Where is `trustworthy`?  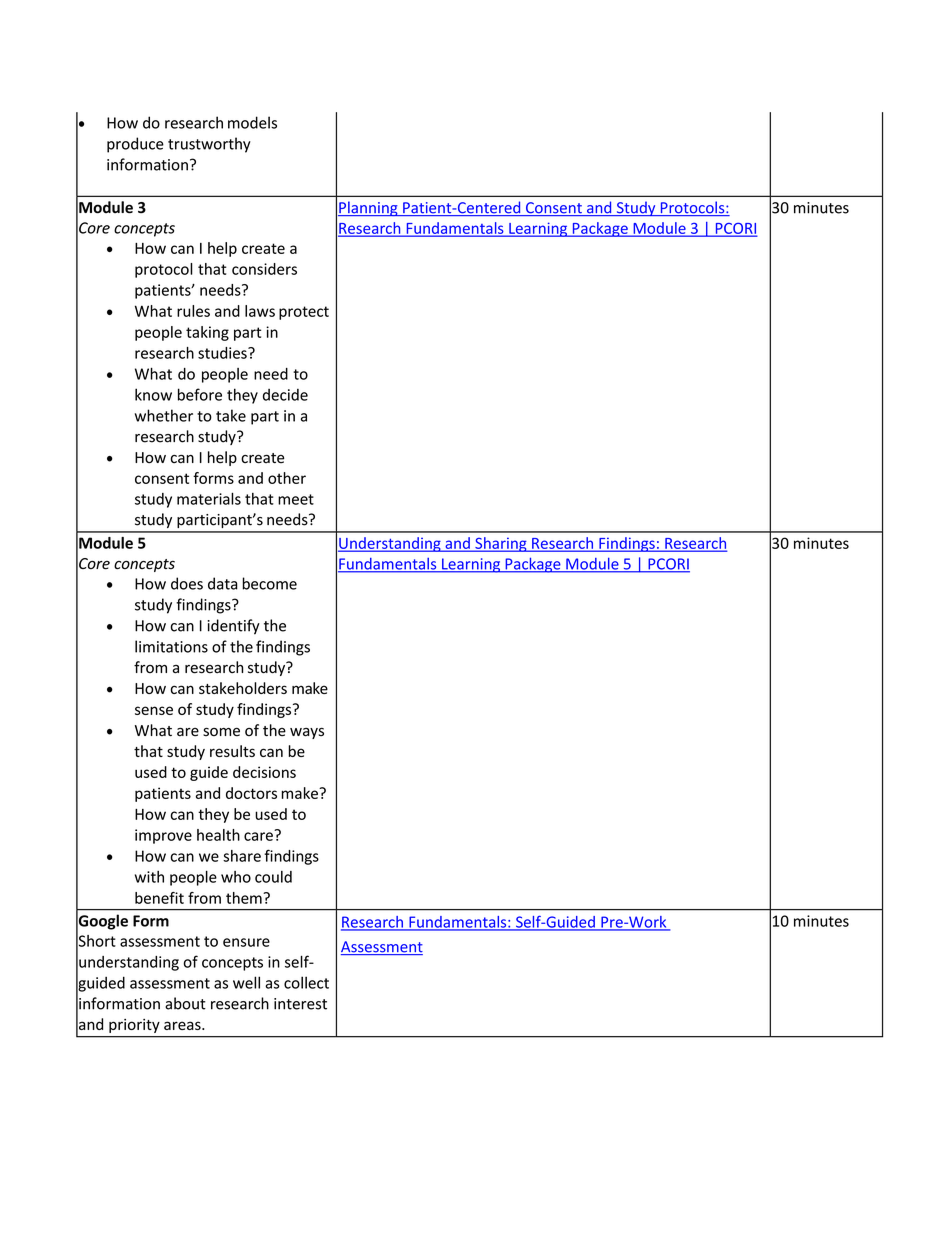
trustworthy is located at coordinates (209, 145).
